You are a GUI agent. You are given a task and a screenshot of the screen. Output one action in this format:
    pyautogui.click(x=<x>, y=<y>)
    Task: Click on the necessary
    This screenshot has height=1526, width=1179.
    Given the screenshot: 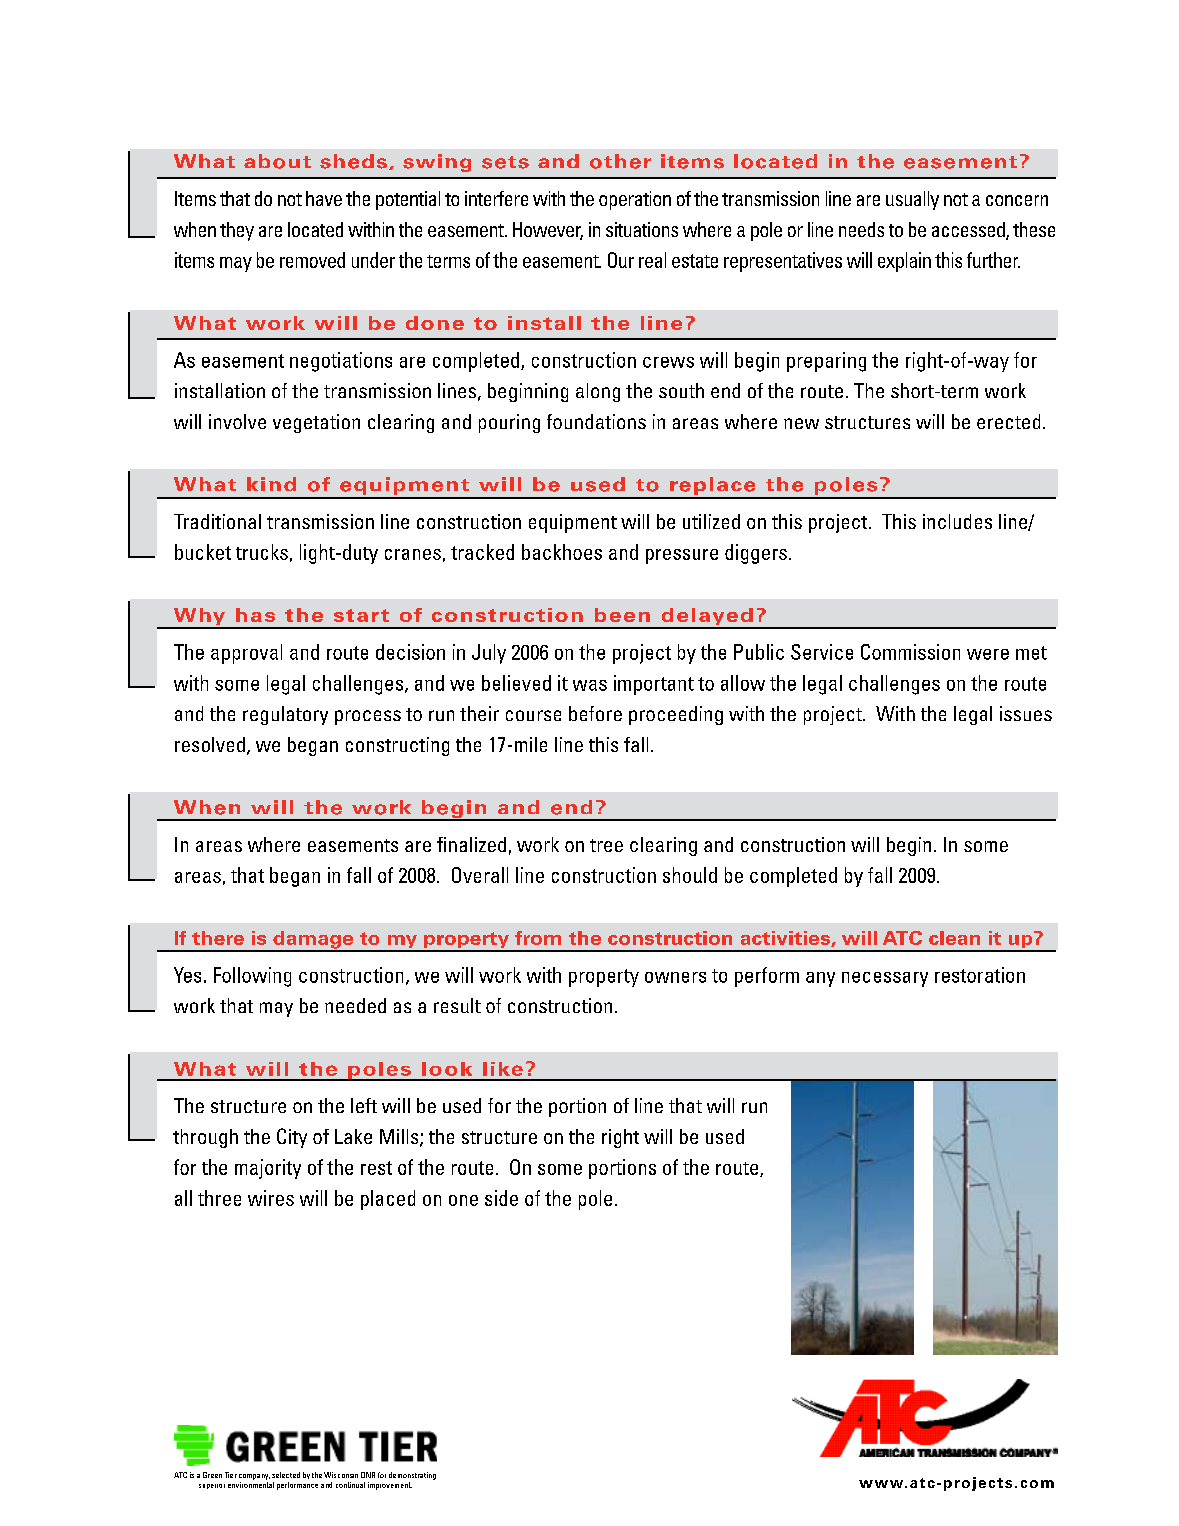 What is the action you would take?
    pyautogui.click(x=885, y=979)
